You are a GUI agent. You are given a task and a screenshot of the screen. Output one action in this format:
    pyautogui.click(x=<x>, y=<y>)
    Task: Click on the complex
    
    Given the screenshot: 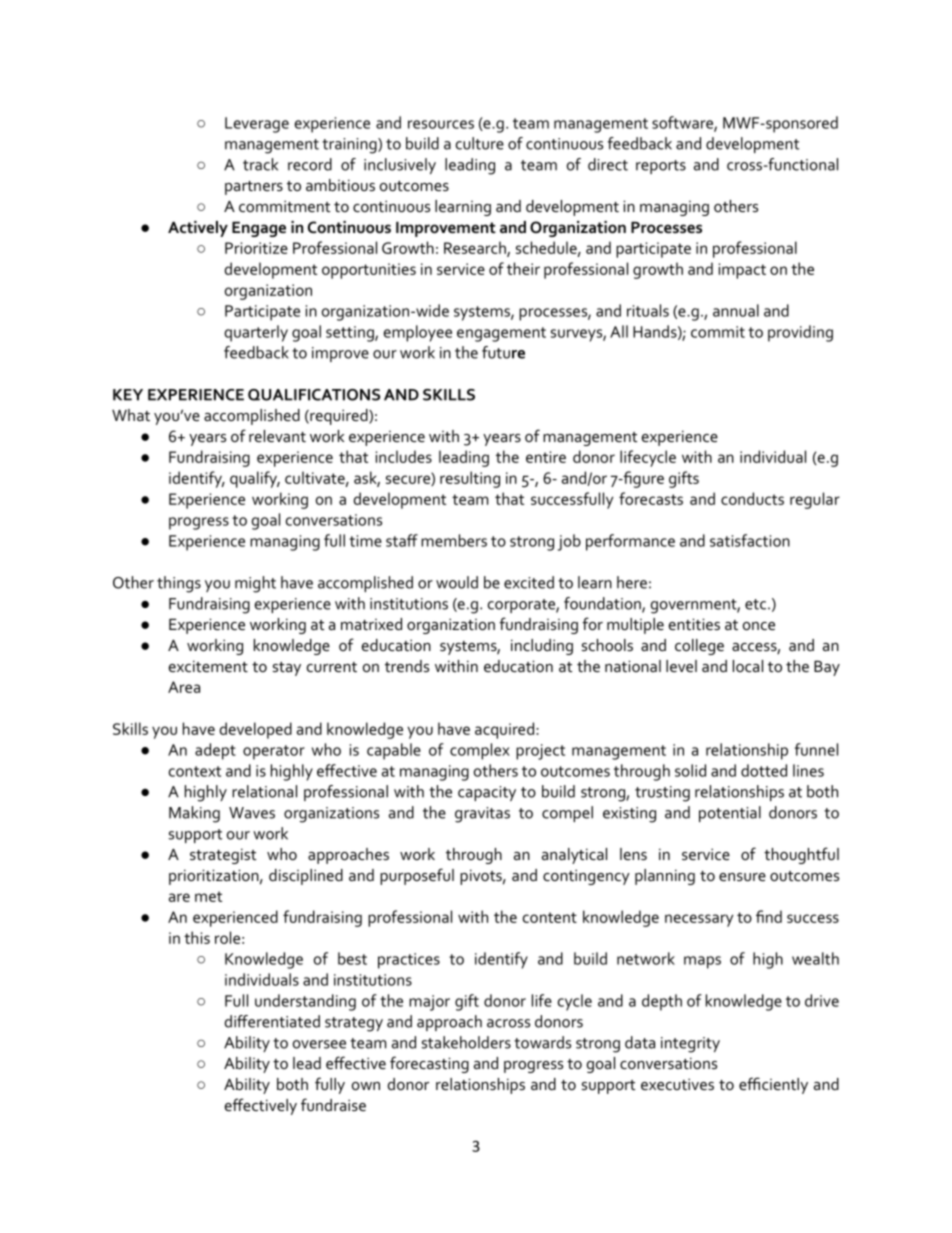 What is the action you would take?
    pyautogui.click(x=480, y=751)
